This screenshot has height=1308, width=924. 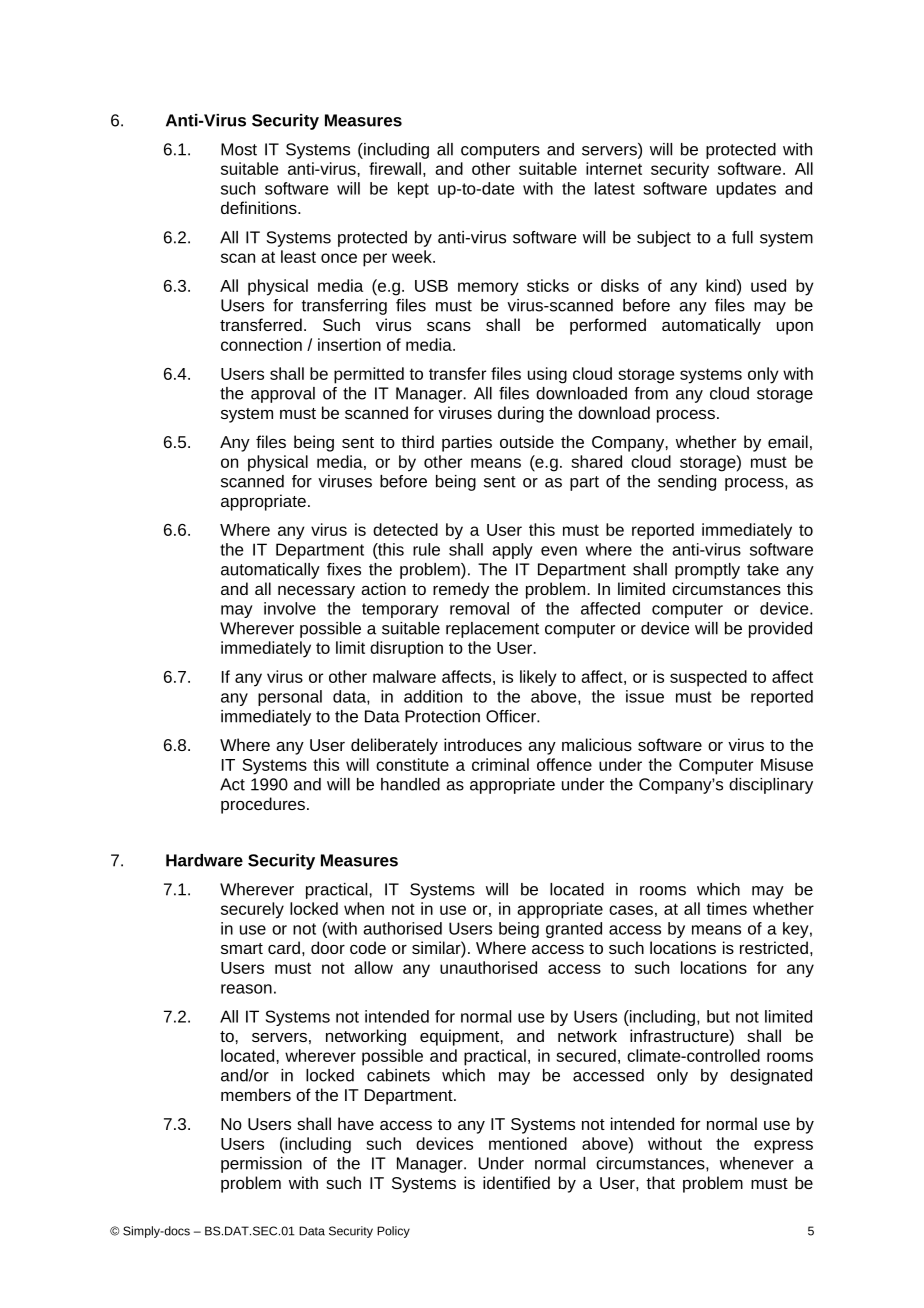 What do you see at coordinates (742, 237) in the screenshot?
I see `full` at bounding box center [742, 237].
